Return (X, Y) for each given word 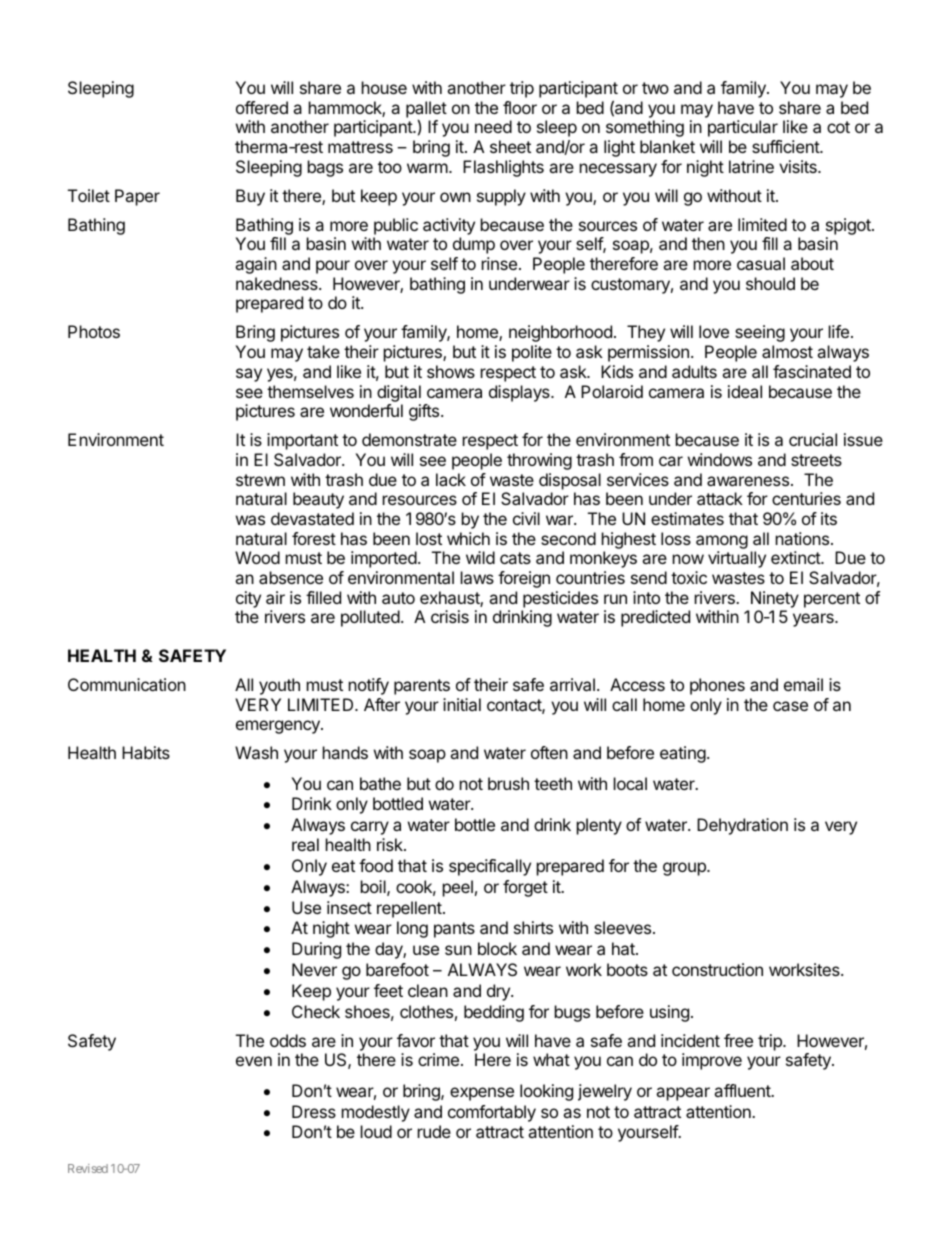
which (468, 538)
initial (462, 704)
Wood (257, 557)
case (790, 706)
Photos (94, 331)
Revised (88, 1168)
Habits (146, 752)
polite (532, 353)
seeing (760, 333)
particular (743, 128)
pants (454, 930)
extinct (796, 557)
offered (262, 107)
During (316, 950)
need (493, 126)
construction (717, 969)
